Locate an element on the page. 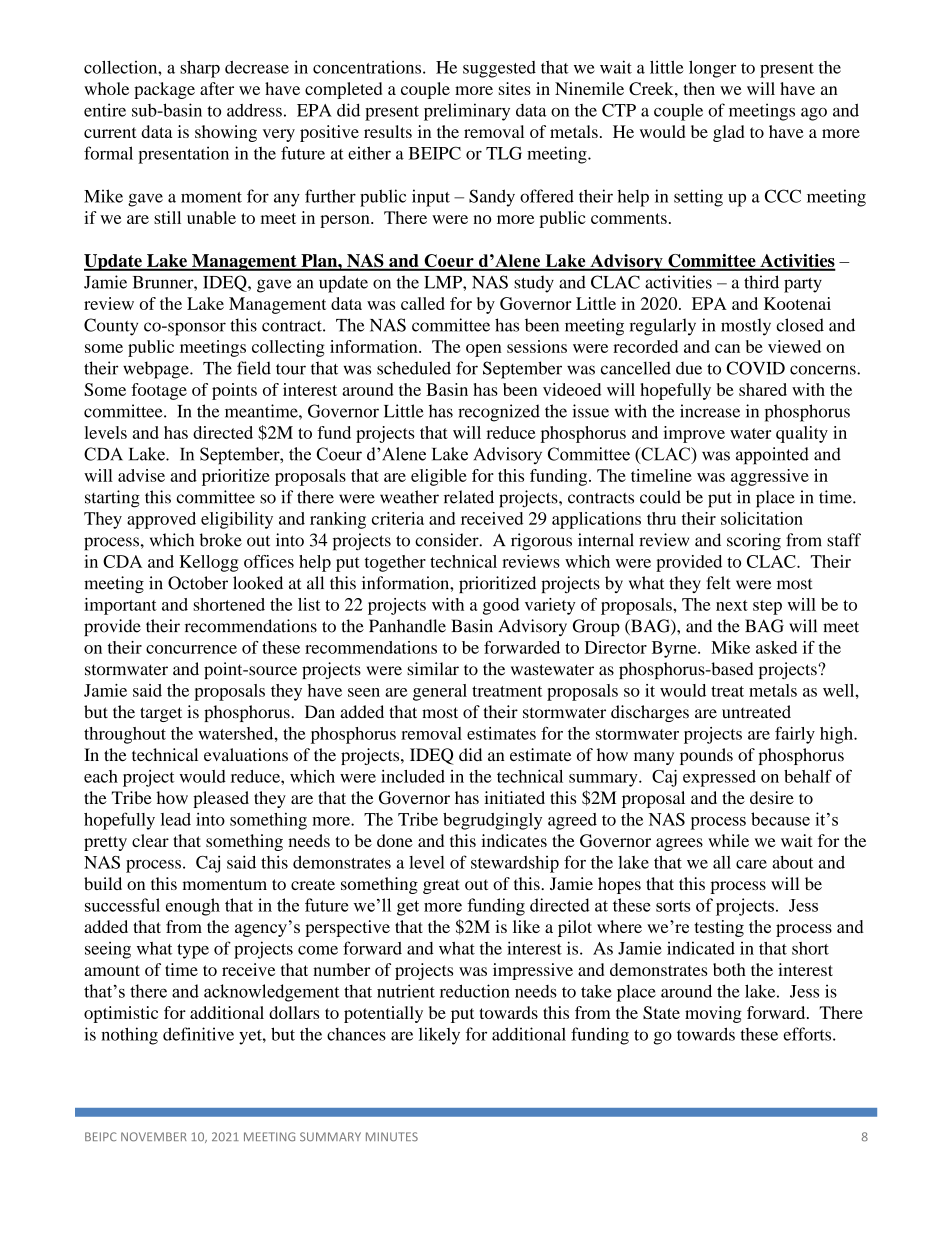 The width and height of the image is (952, 1233). good is located at coordinates (501, 606).
